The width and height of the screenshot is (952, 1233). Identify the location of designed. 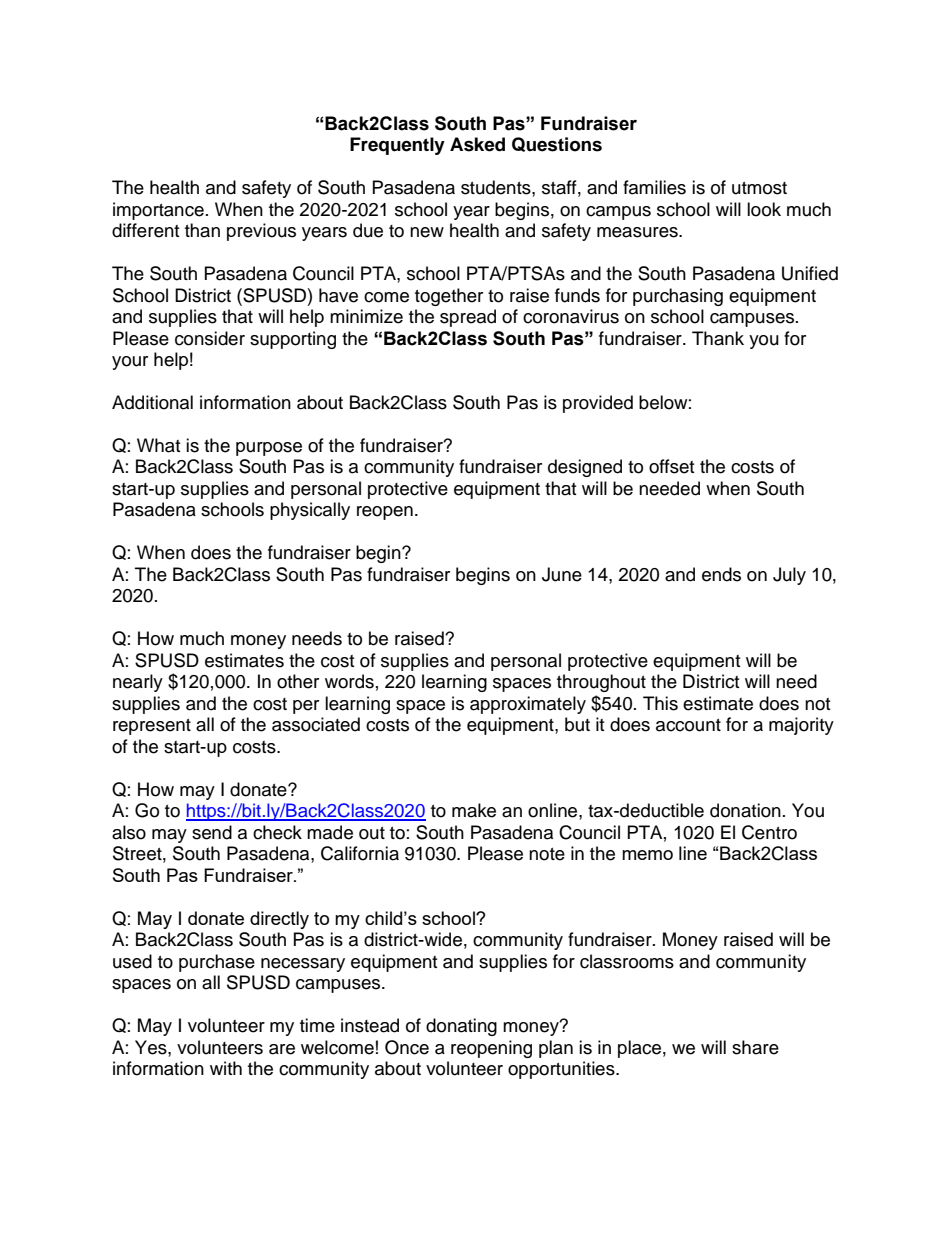
(585, 468).
